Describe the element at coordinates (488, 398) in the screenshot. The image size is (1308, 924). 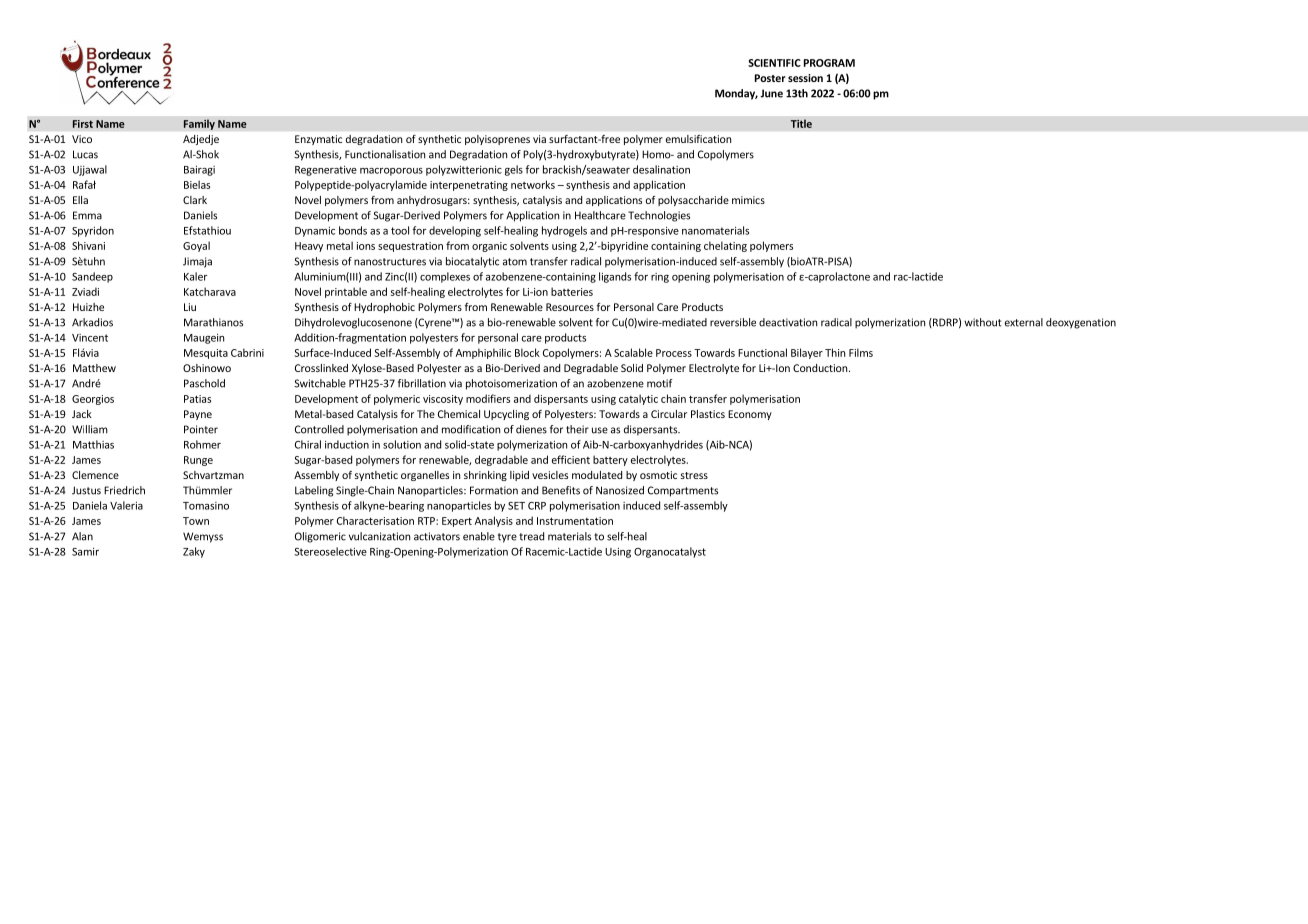
I see `modifiers` at that location.
